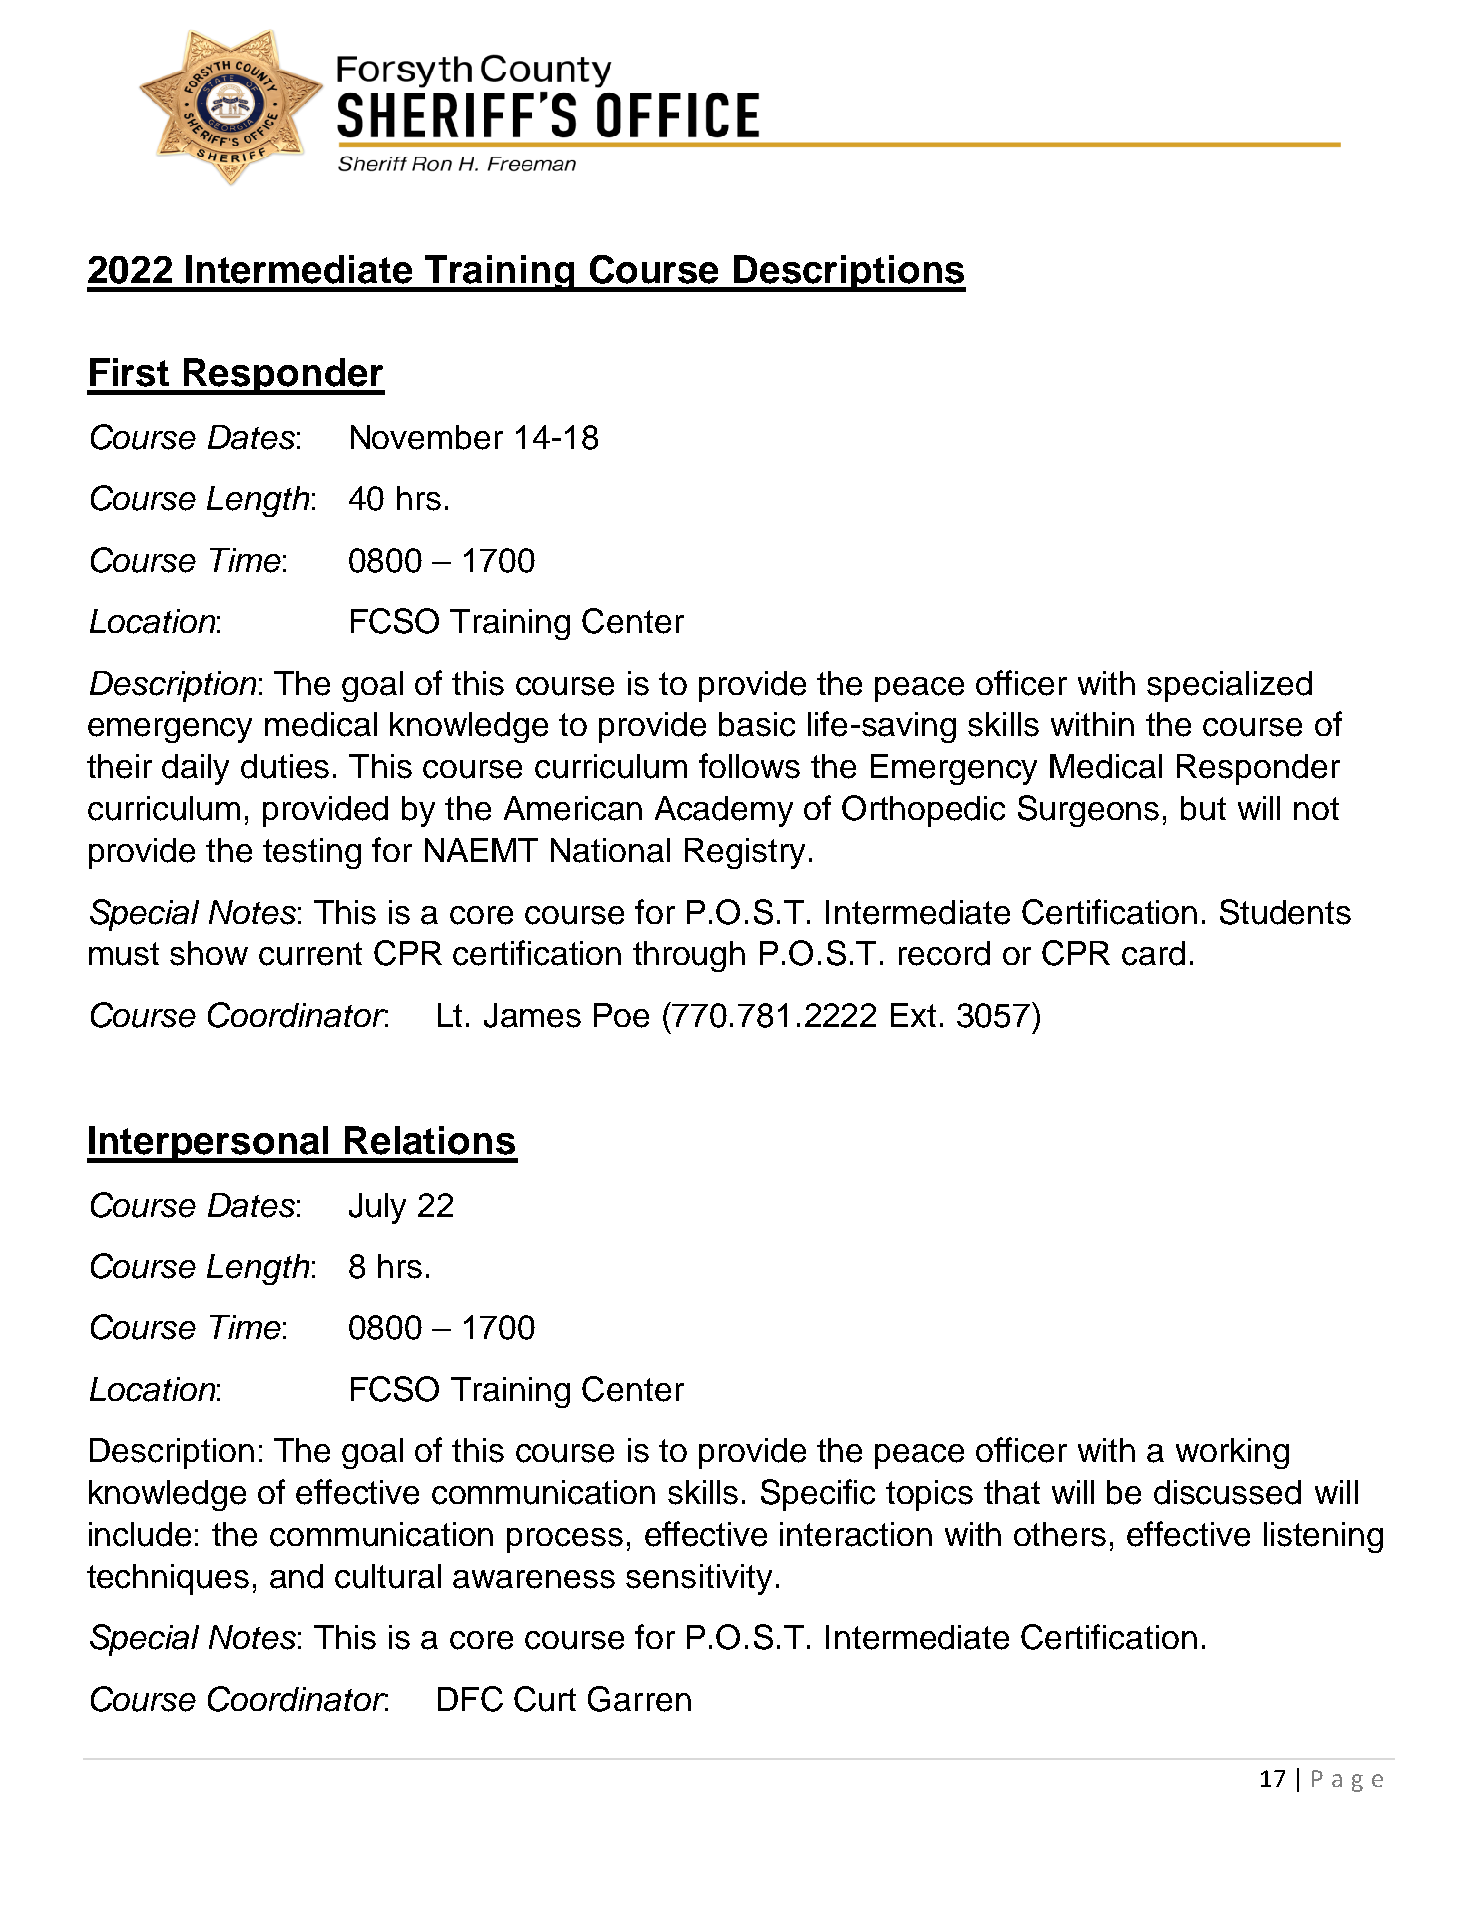 This screenshot has height=1913, width=1478. Describe the element at coordinates (757, 724) in the screenshot. I see `basic` at that location.
